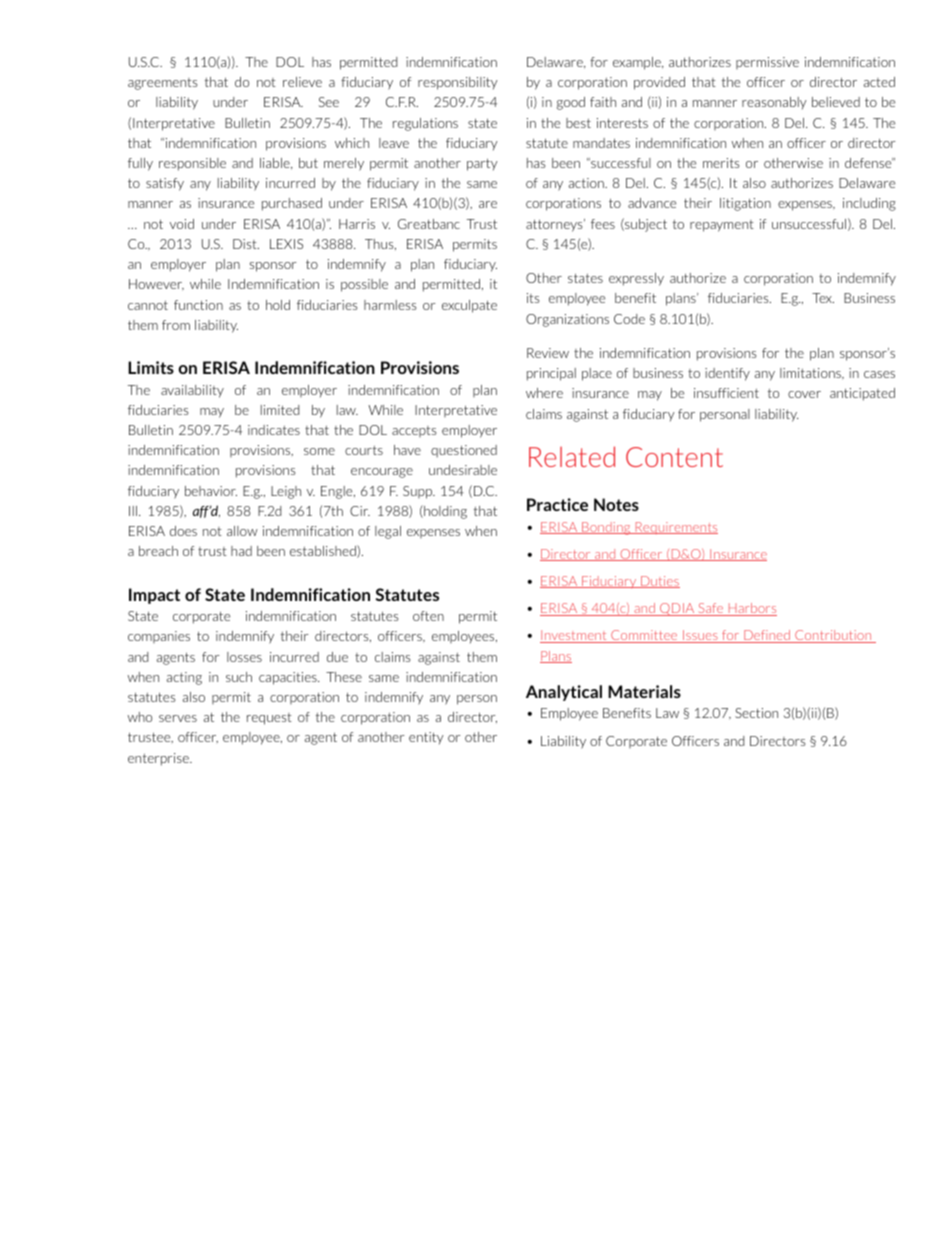 The height and width of the image is (1233, 952). I want to click on responsibility, so click(457, 83).
